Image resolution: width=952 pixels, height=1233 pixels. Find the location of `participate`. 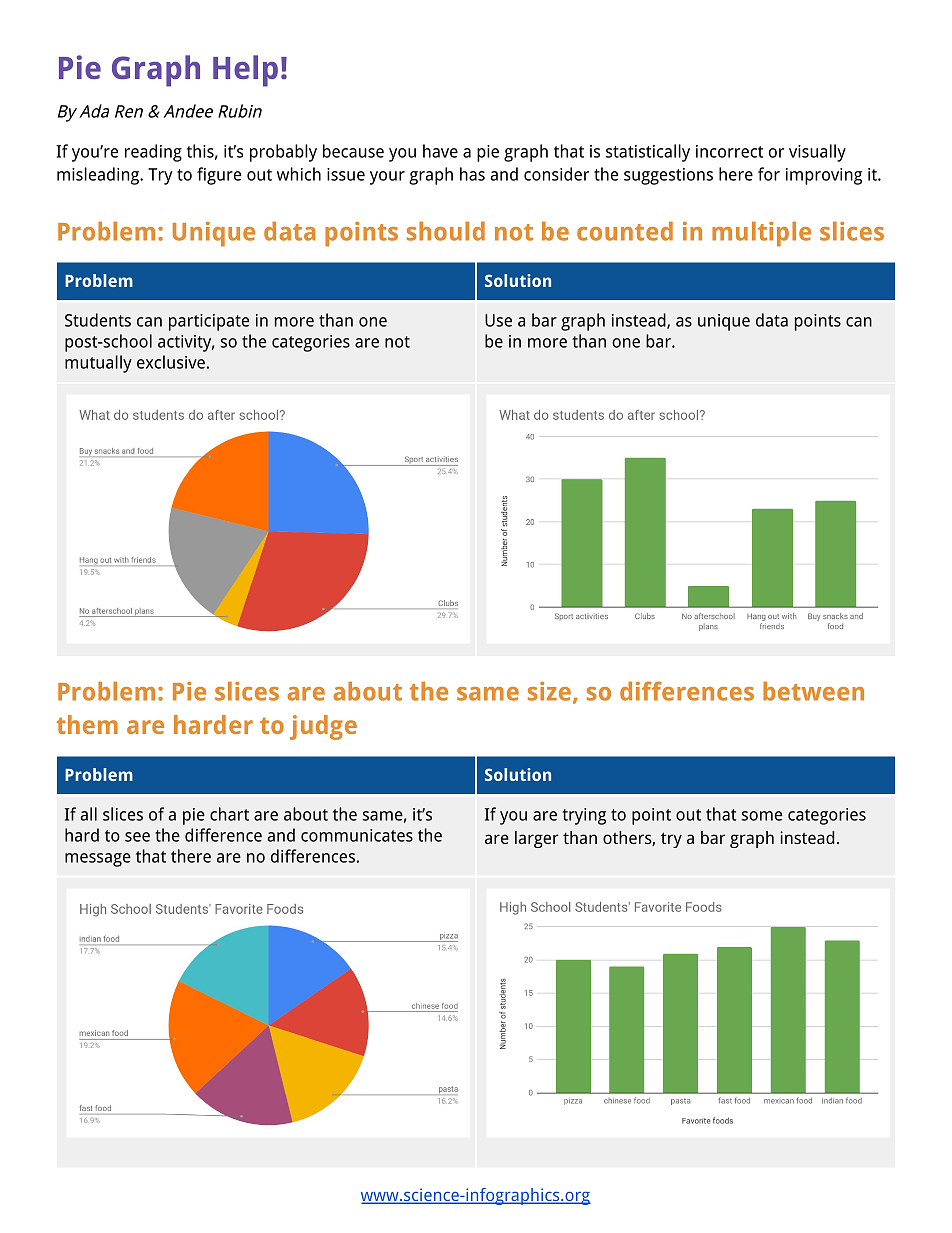

participate is located at coordinates (209, 322).
